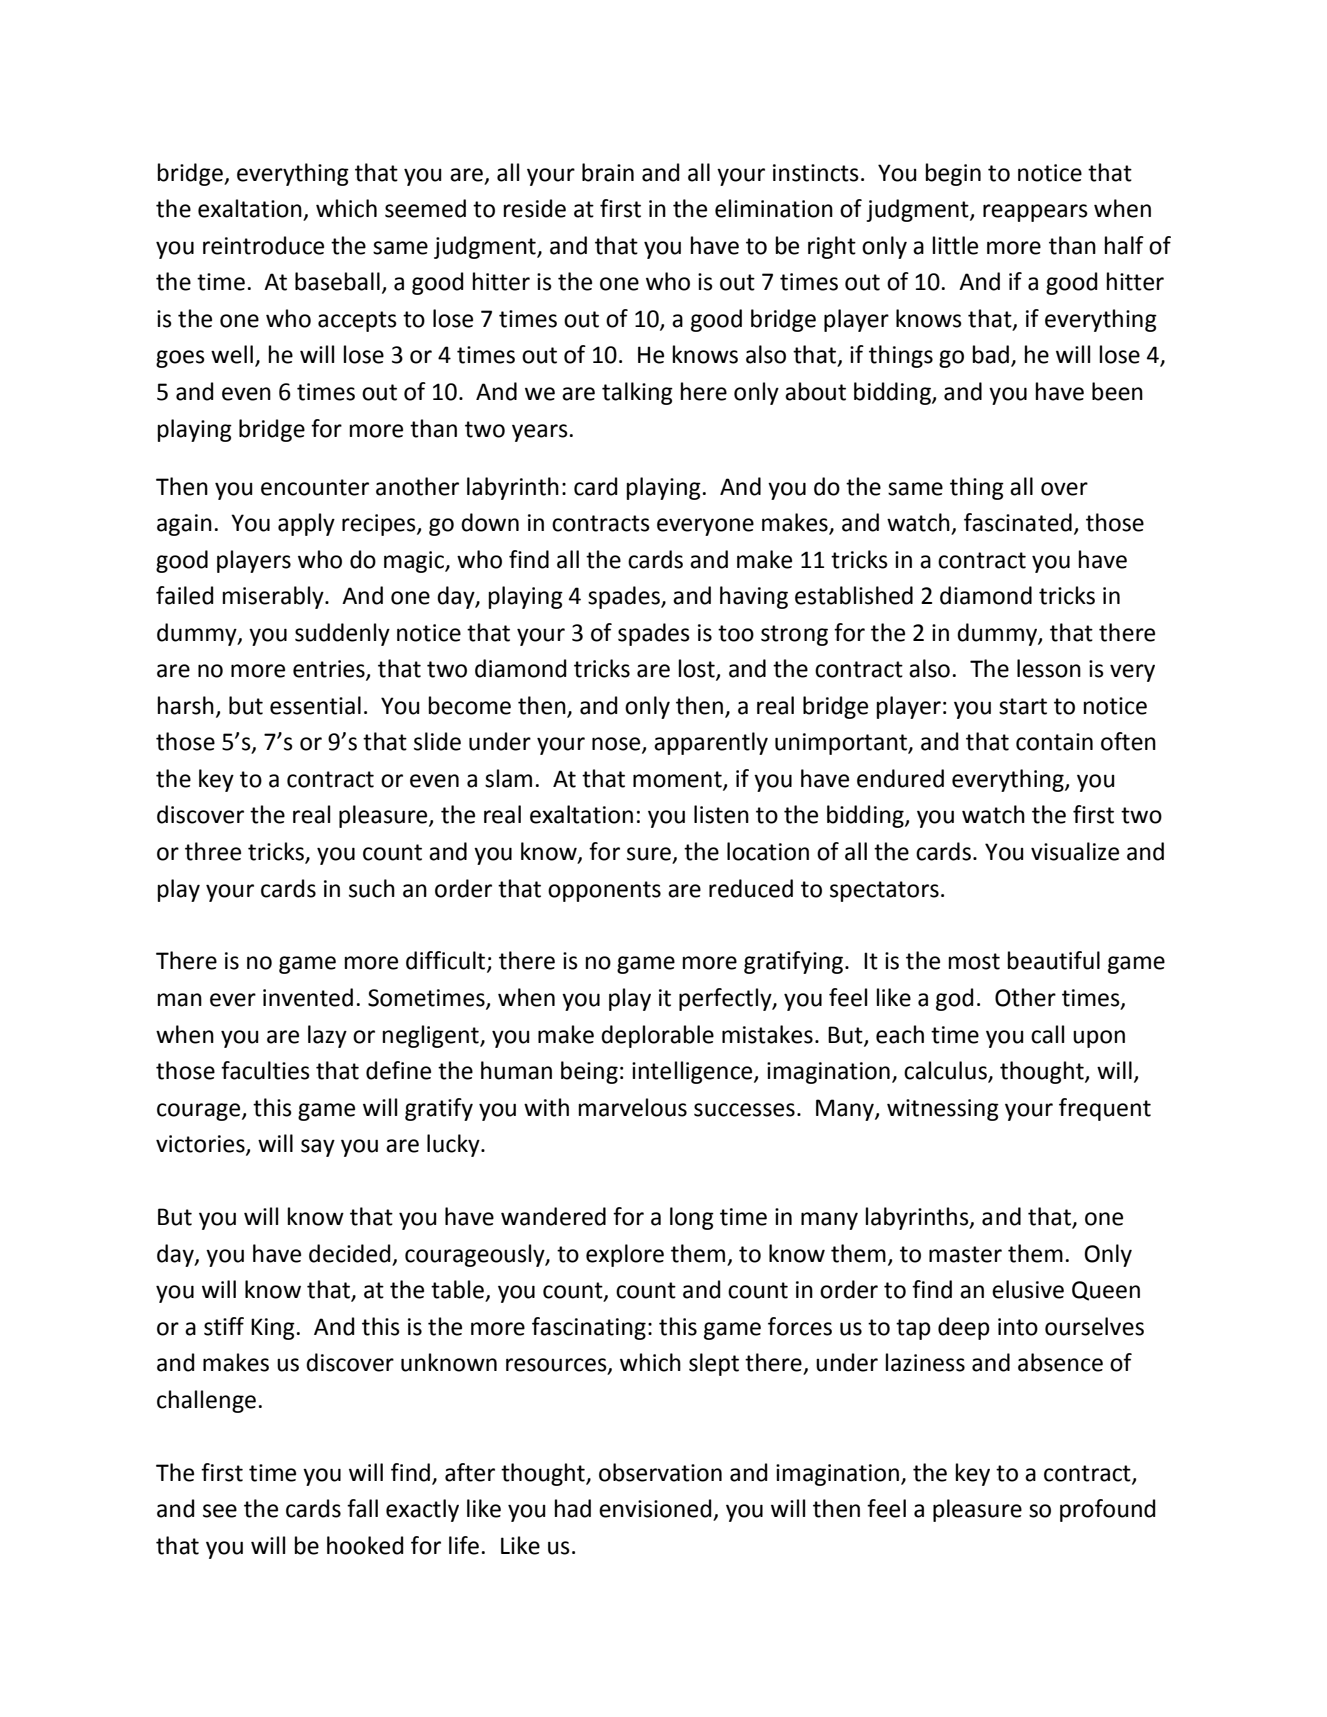  What do you see at coordinates (655, 1508) in the screenshot?
I see `envisioned` at bounding box center [655, 1508].
